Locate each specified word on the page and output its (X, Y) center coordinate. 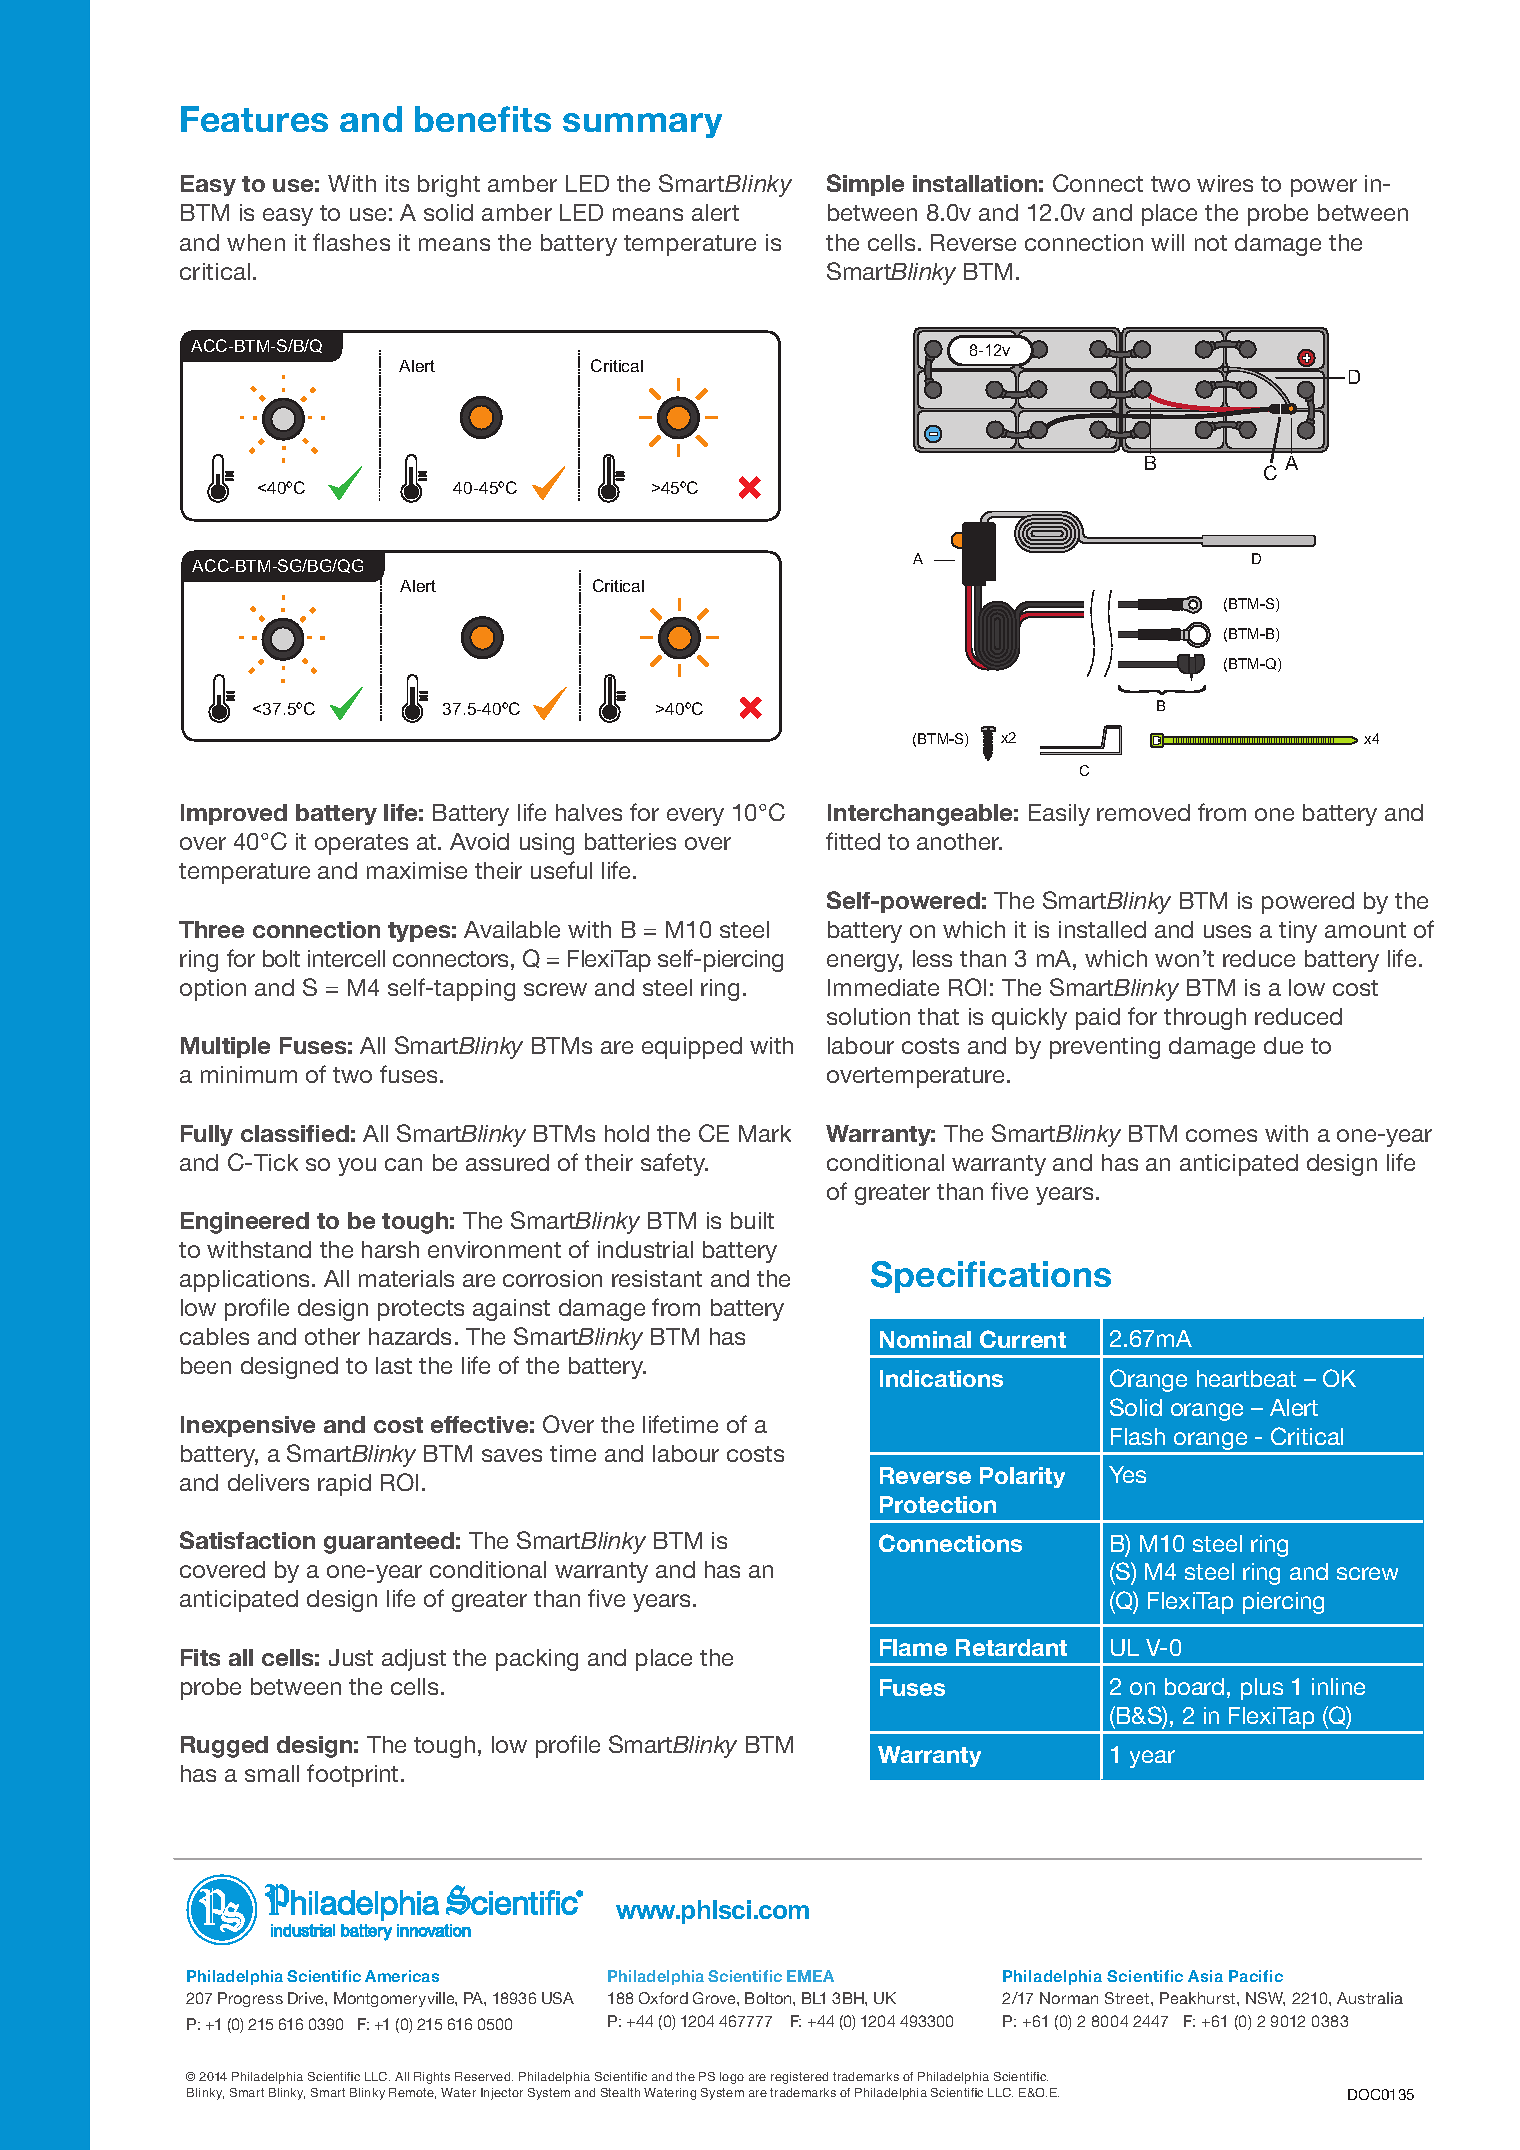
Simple (865, 185)
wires (1225, 183)
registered (799, 2078)
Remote (412, 2093)
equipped (692, 1048)
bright (449, 186)
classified (295, 1133)
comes (1221, 1135)
